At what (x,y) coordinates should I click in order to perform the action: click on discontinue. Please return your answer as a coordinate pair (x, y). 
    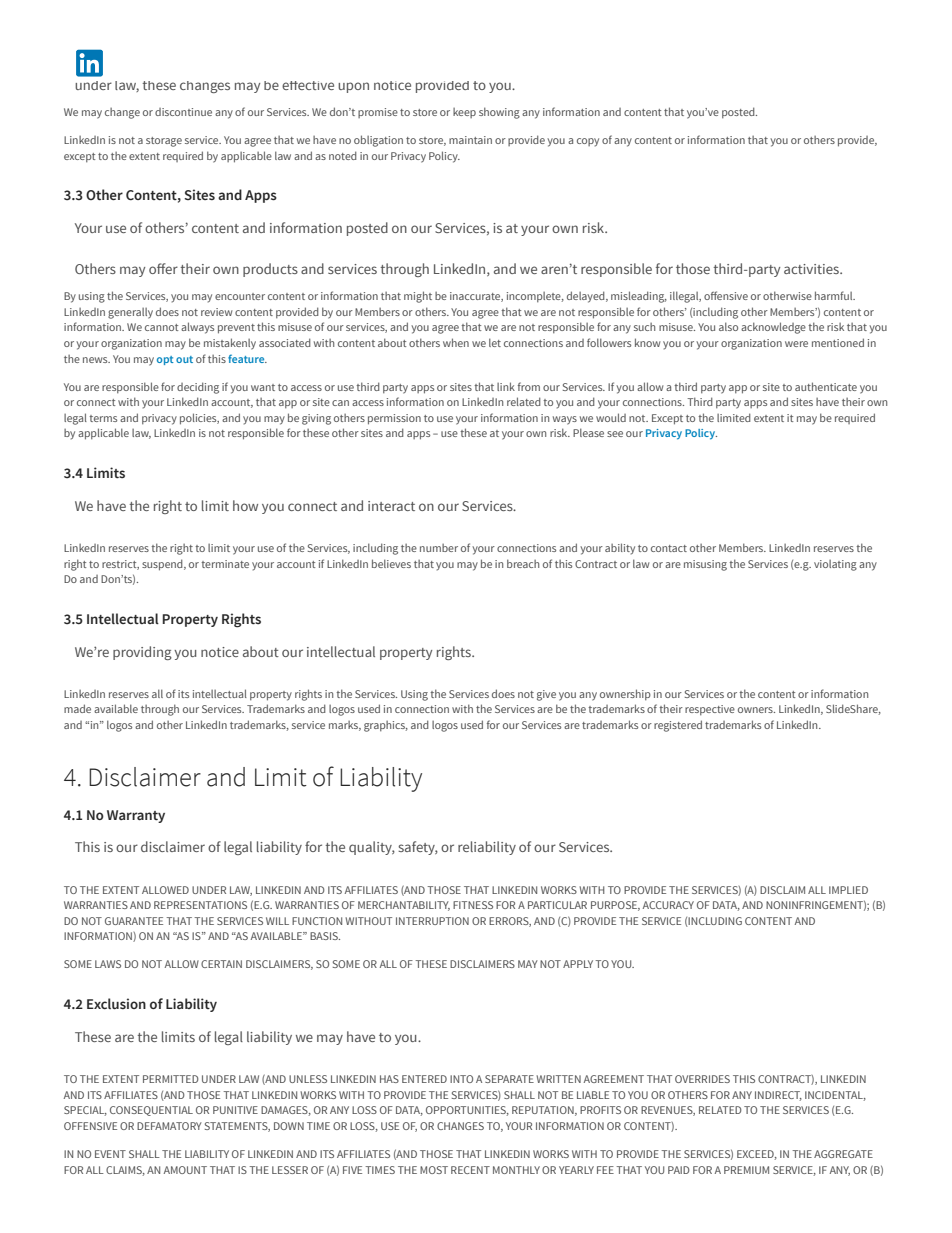
    Looking at the image, I should click on (183, 112).
